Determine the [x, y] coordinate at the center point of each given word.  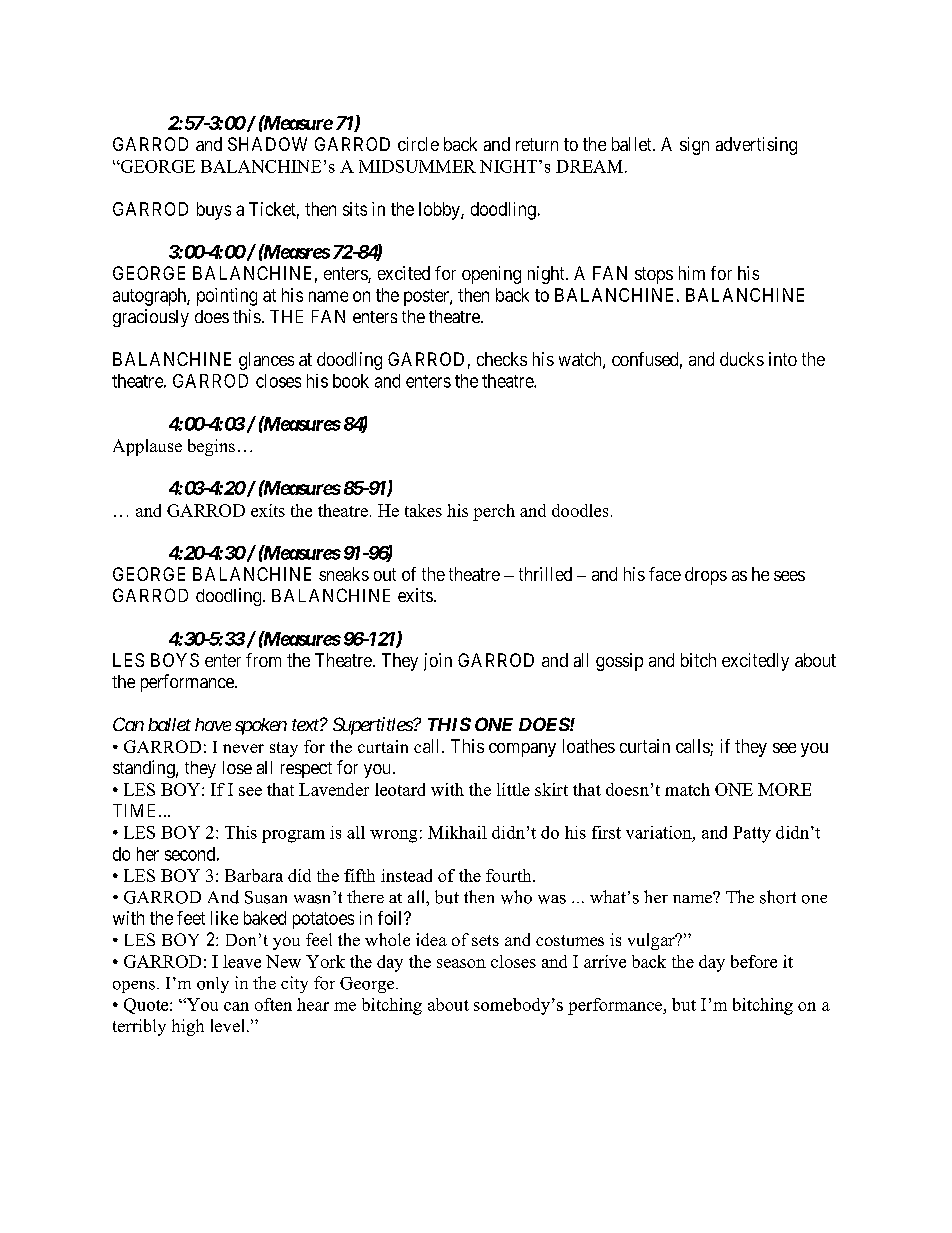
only [213, 985]
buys [214, 211]
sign [694, 146]
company [522, 750]
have [213, 724]
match [687, 789]
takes [423, 510]
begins [211, 447]
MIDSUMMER [417, 166]
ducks [742, 359]
